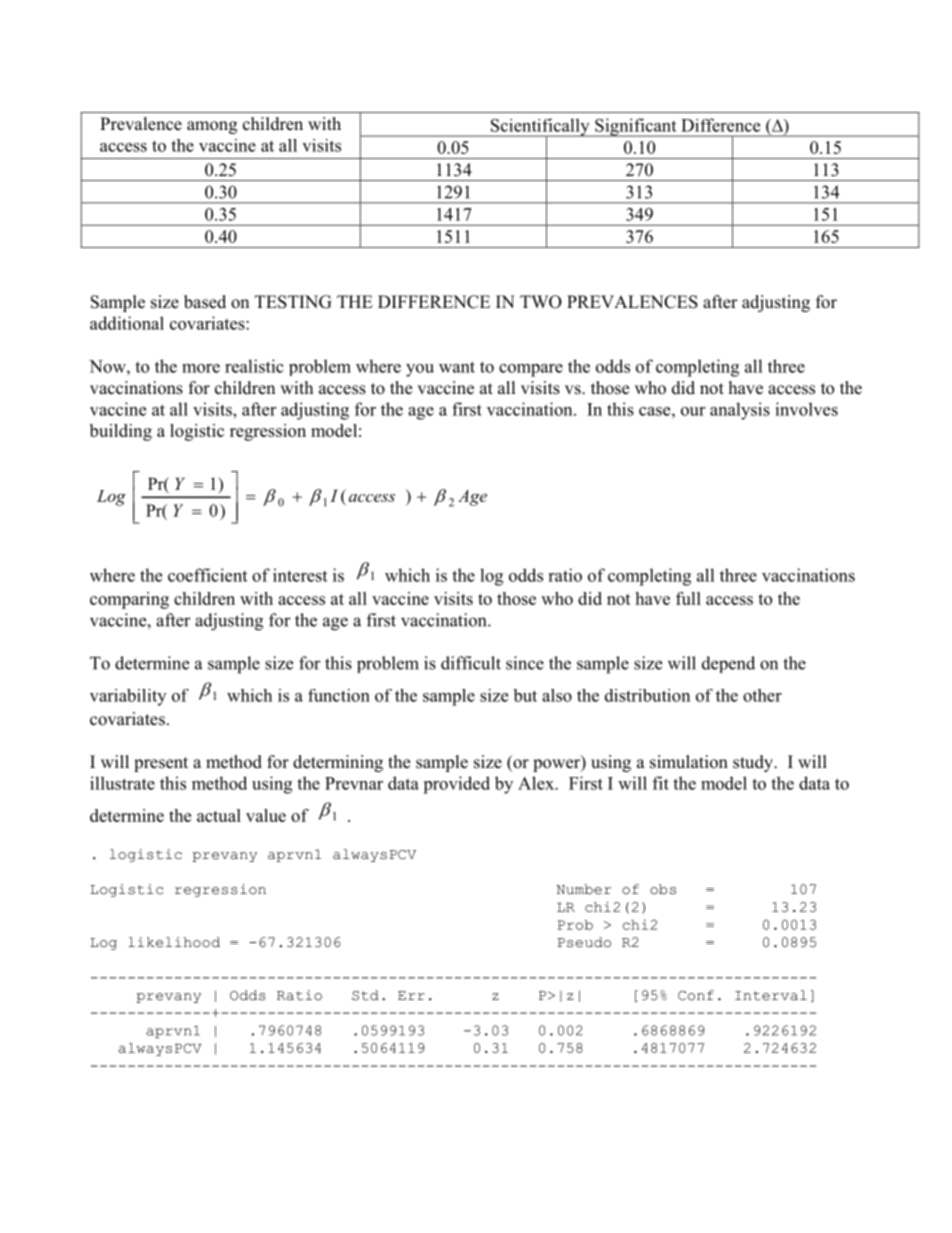 This image has height=1233, width=952. I want to click on Err, so click(411, 995).
